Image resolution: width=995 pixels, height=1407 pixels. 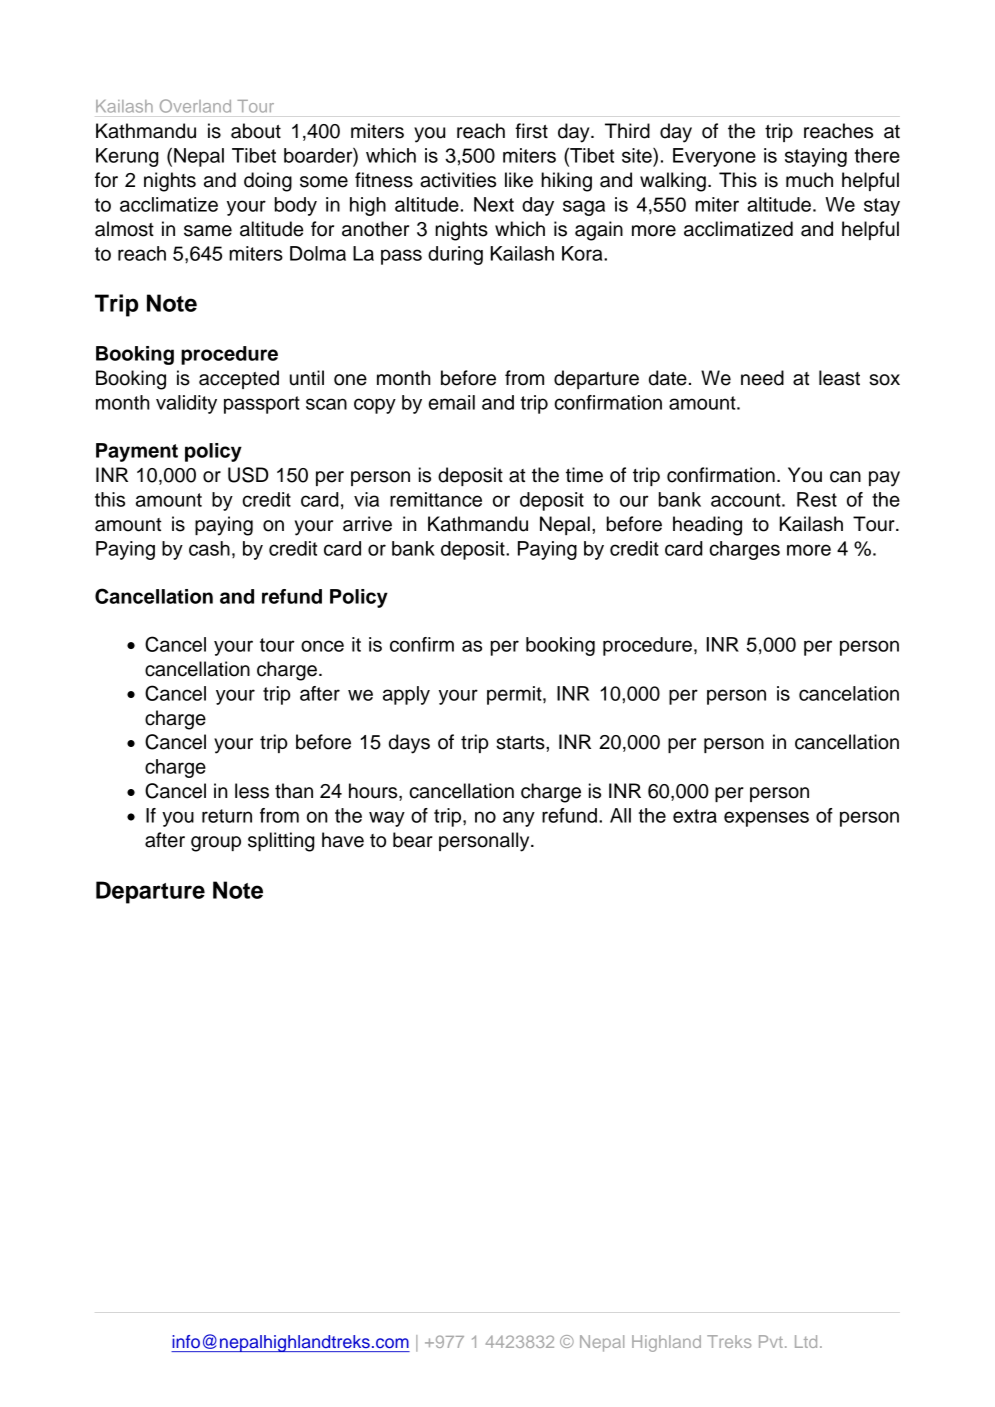 I want to click on starts, so click(x=521, y=743).
